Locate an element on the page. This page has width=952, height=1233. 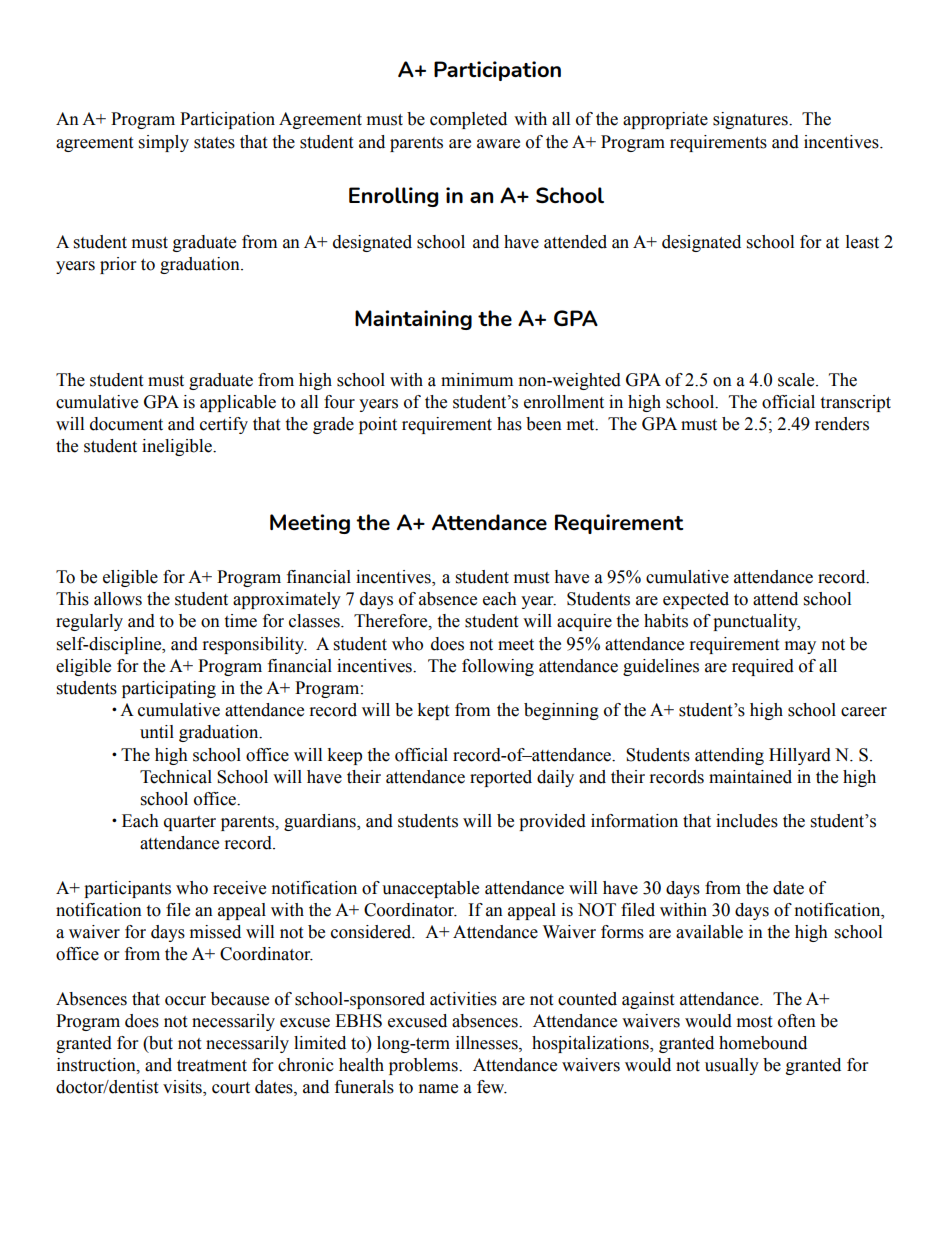
simply is located at coordinates (164, 143).
